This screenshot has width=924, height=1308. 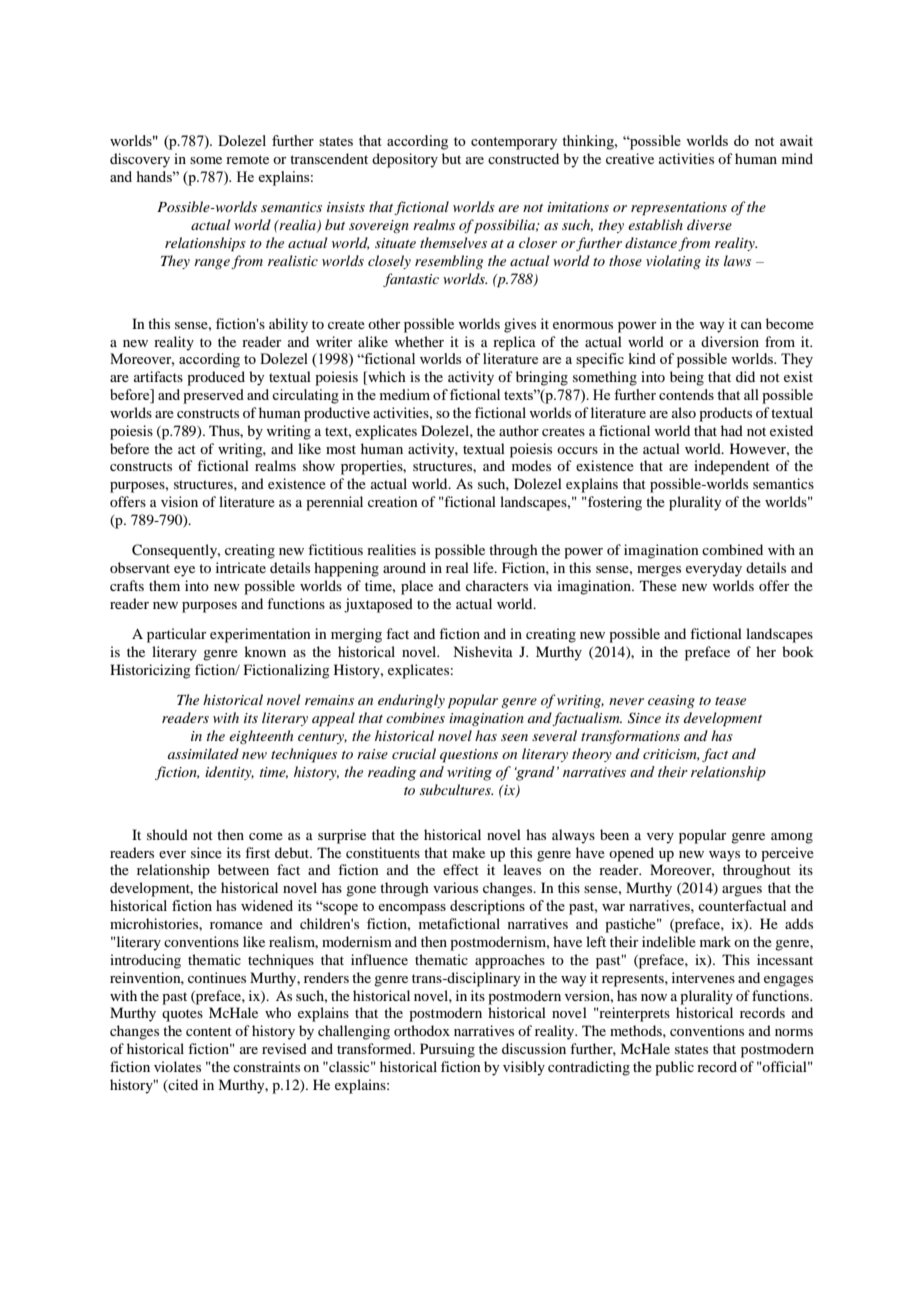 What do you see at coordinates (468, 852) in the screenshot?
I see `make` at bounding box center [468, 852].
